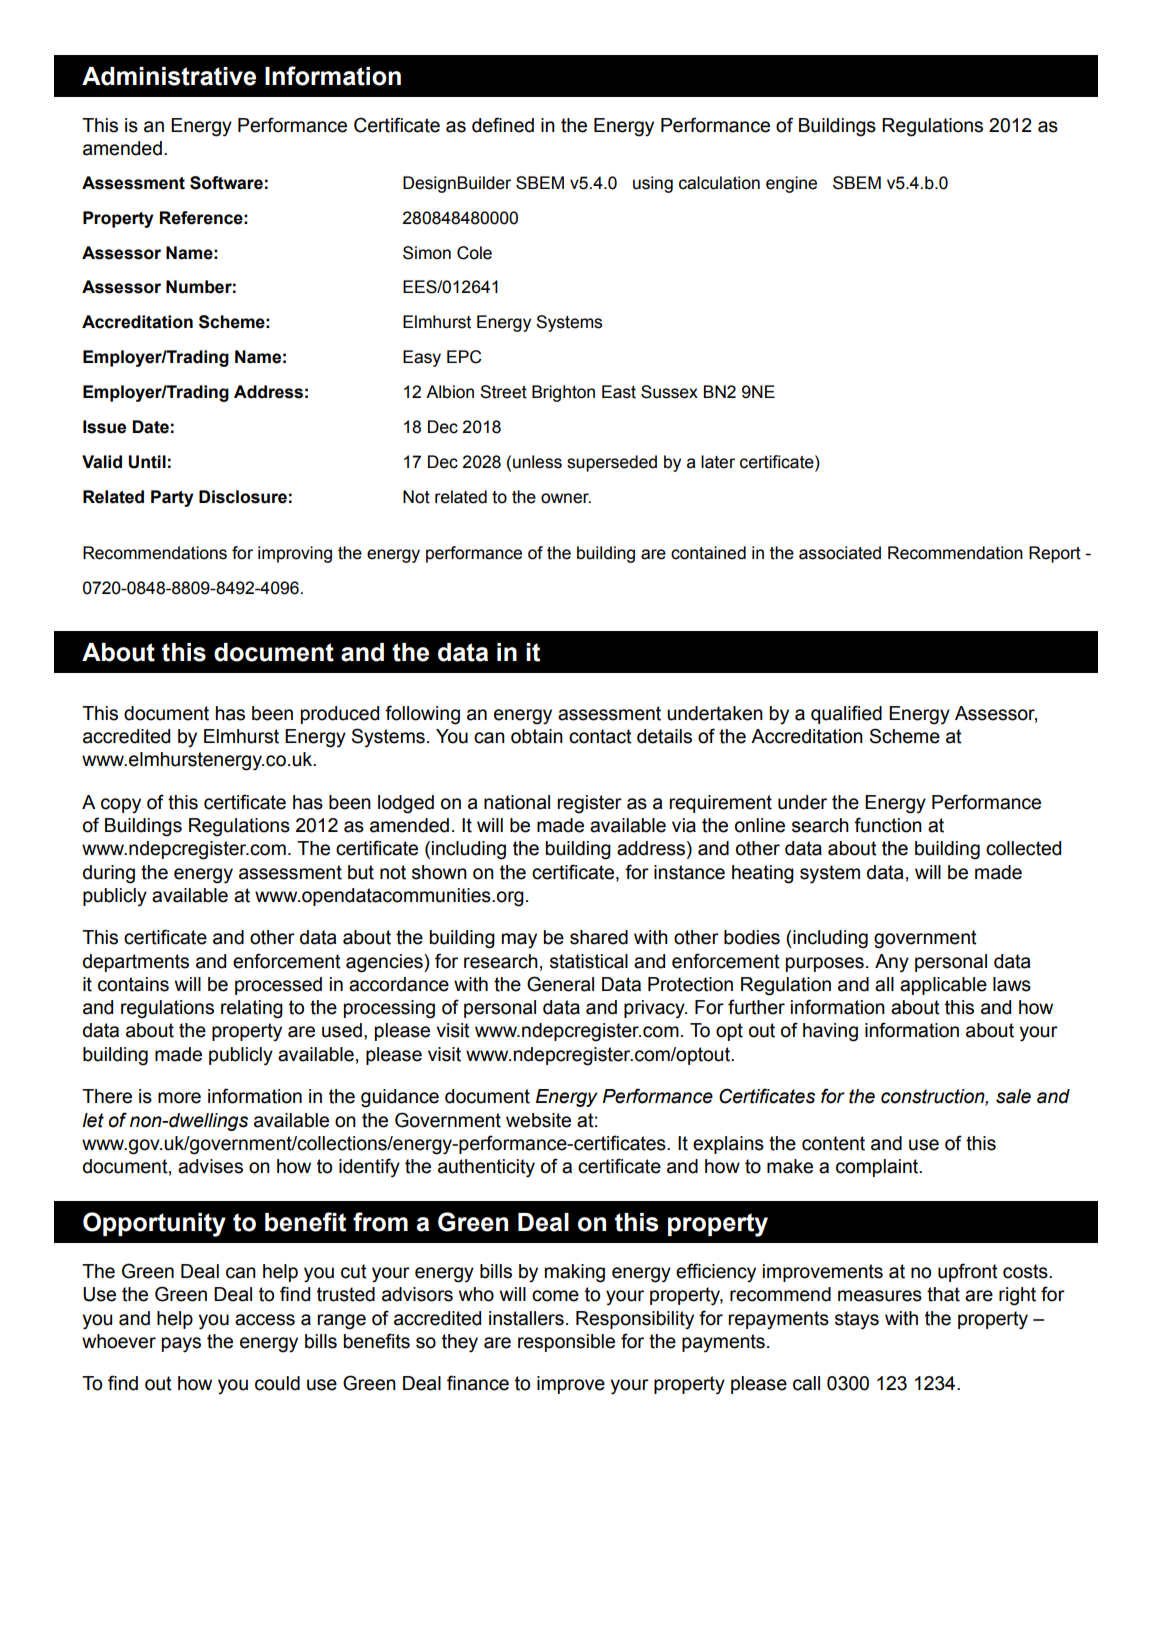  What do you see at coordinates (892, 963) in the screenshot?
I see `Any` at bounding box center [892, 963].
